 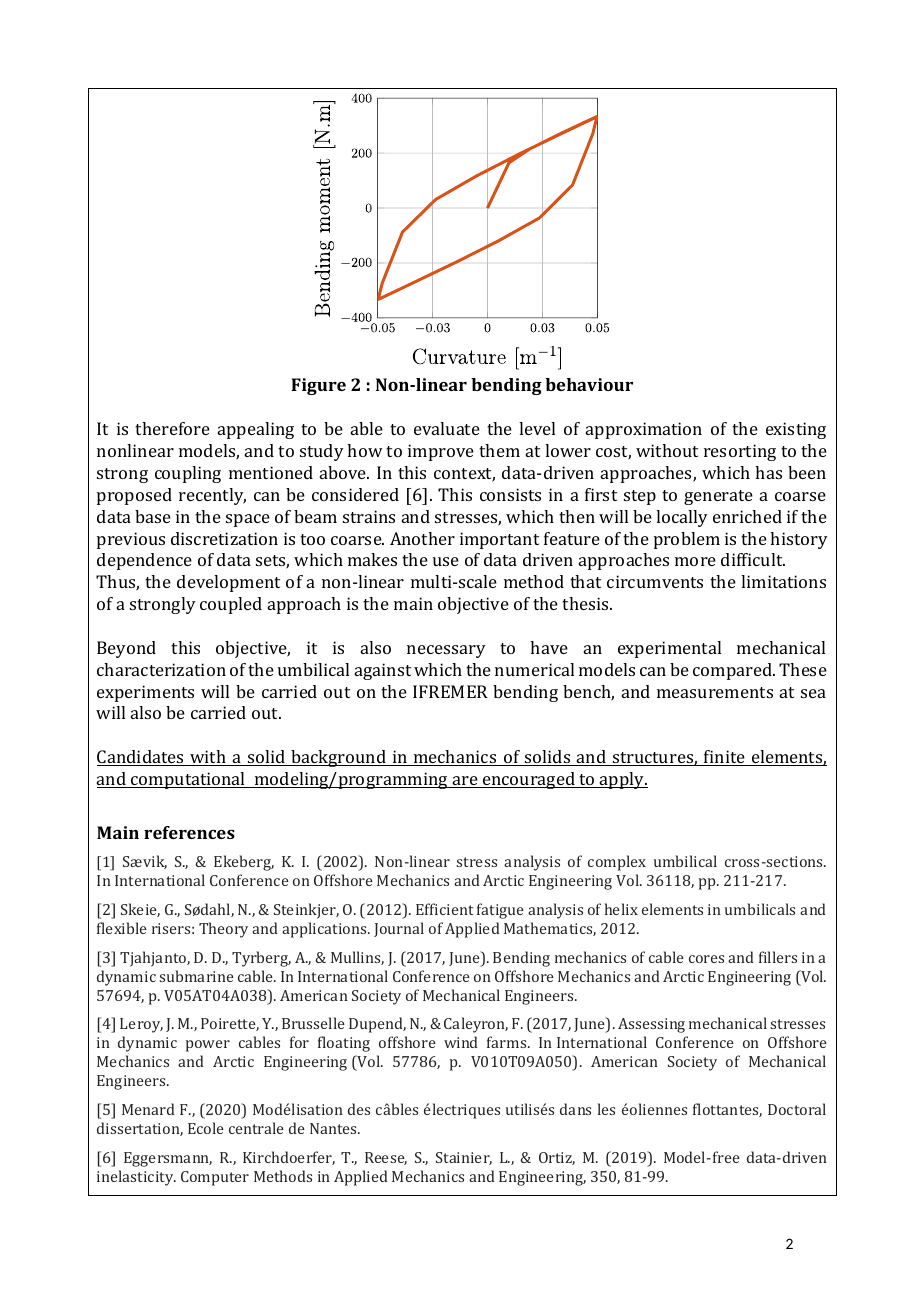 What do you see at coordinates (172, 428) in the document?
I see `therefore` at bounding box center [172, 428].
